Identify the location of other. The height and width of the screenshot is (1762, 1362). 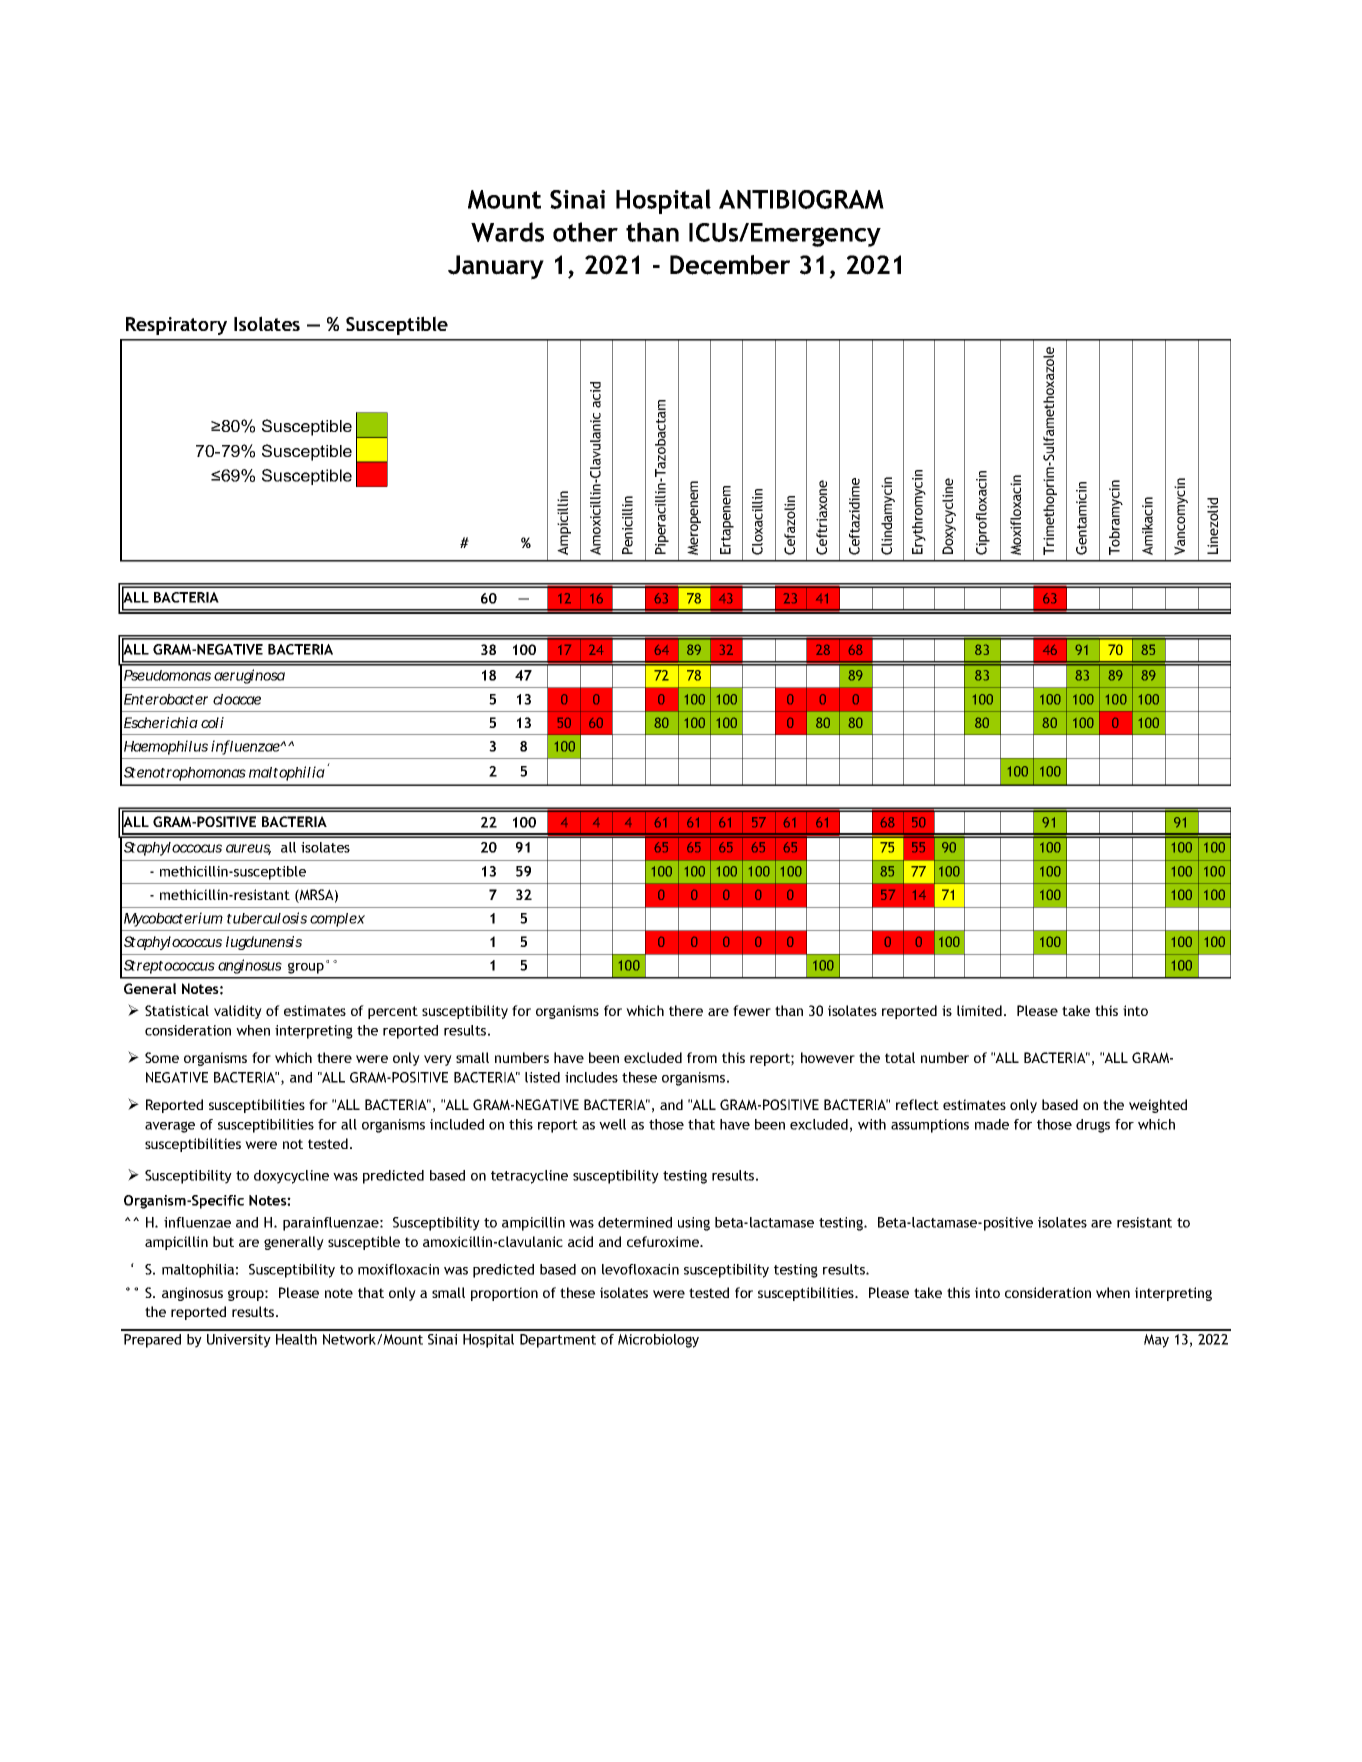
(585, 232).
